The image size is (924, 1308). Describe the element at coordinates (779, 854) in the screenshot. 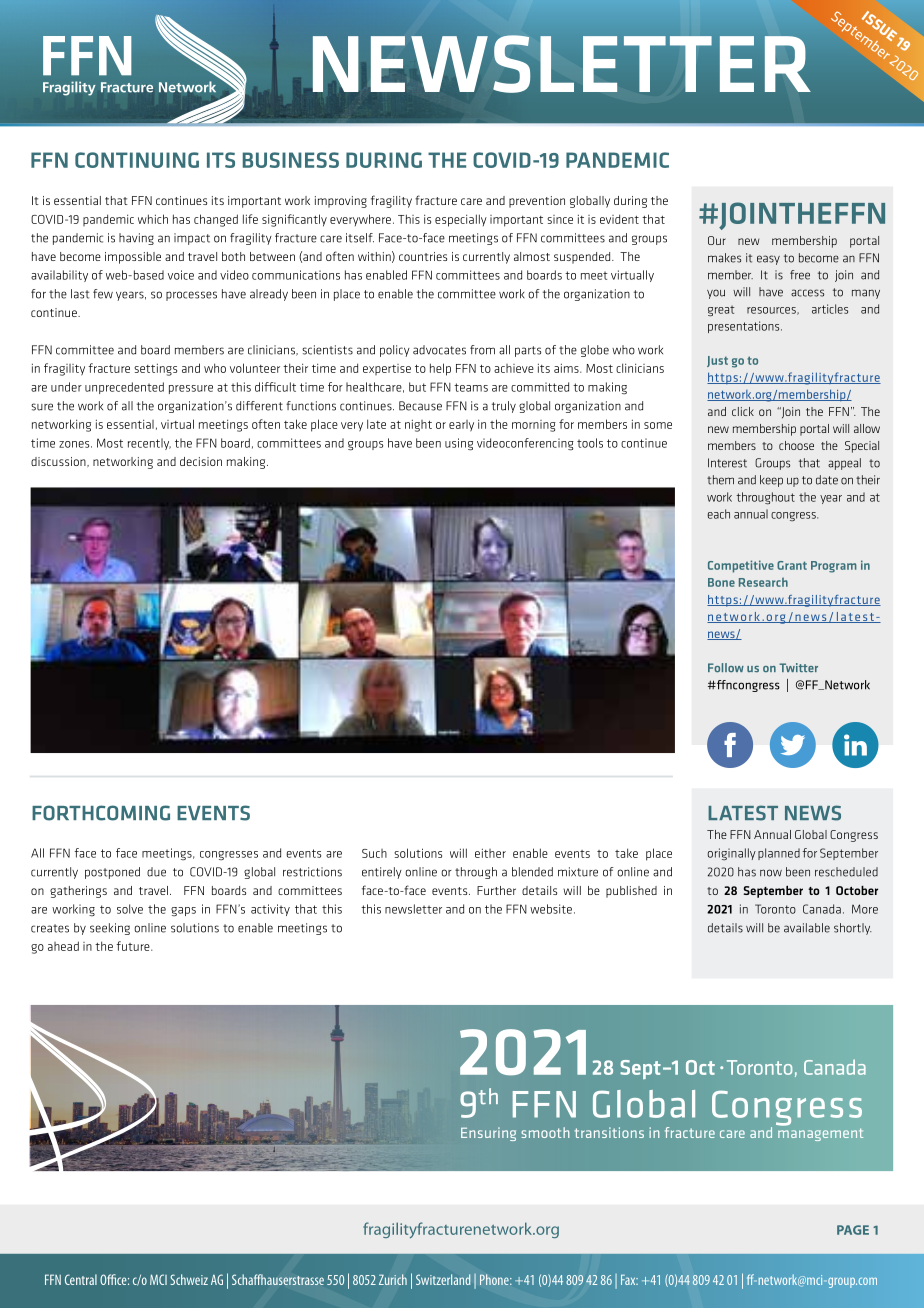

I see `planned` at that location.
